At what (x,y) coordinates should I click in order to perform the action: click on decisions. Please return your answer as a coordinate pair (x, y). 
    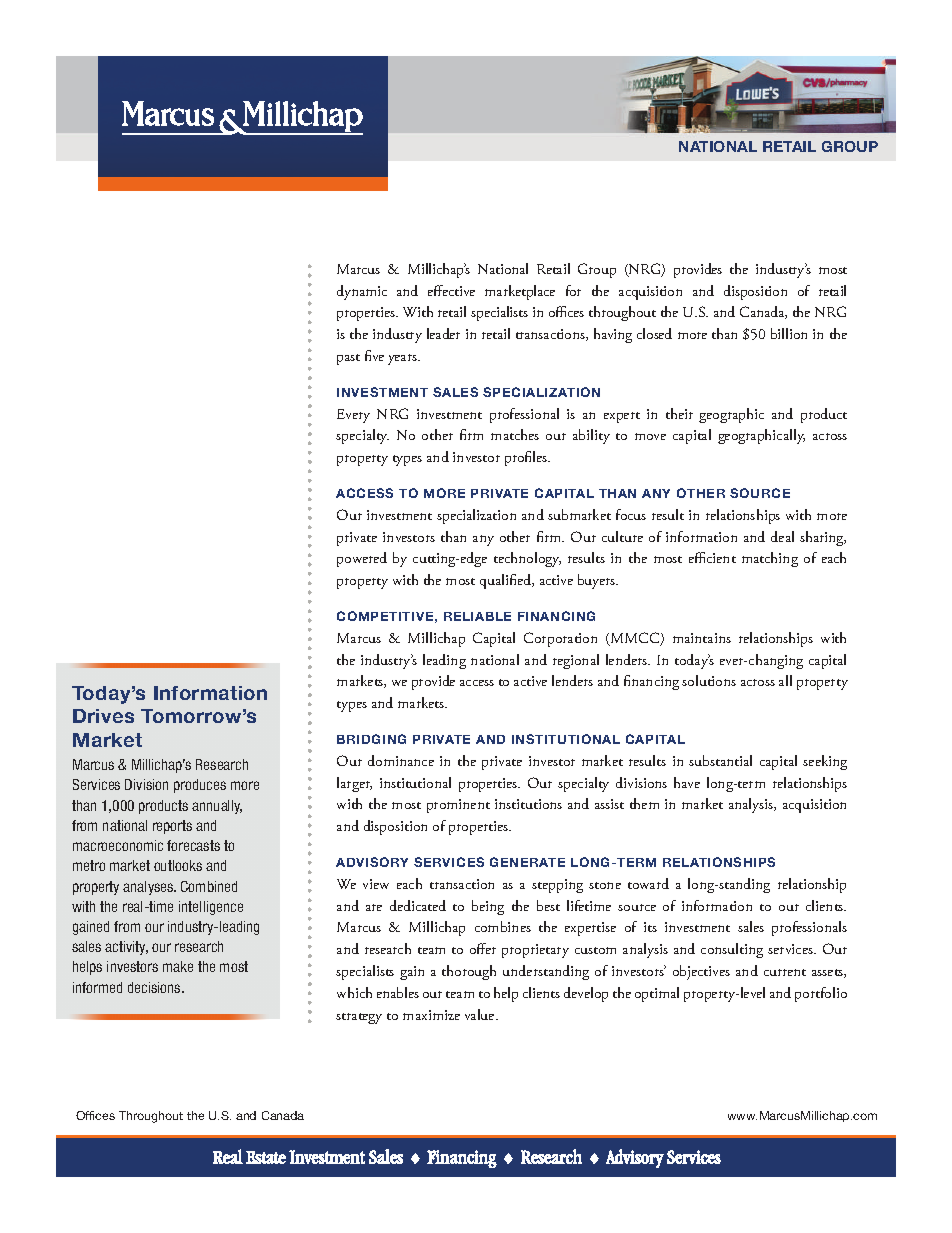
    Looking at the image, I should click on (155, 987).
